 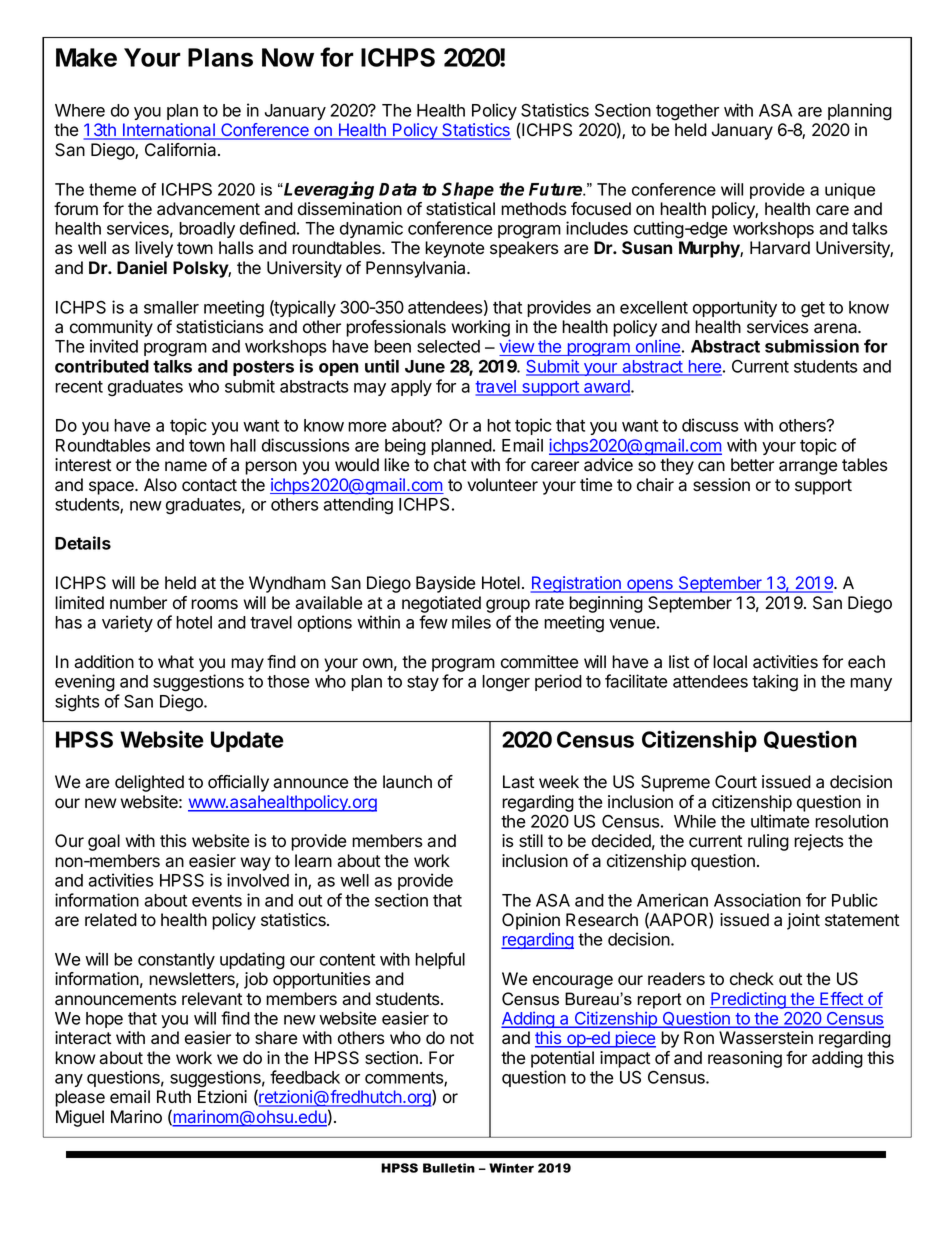 What do you see at coordinates (468, 190) in the screenshot?
I see `Shape` at bounding box center [468, 190].
